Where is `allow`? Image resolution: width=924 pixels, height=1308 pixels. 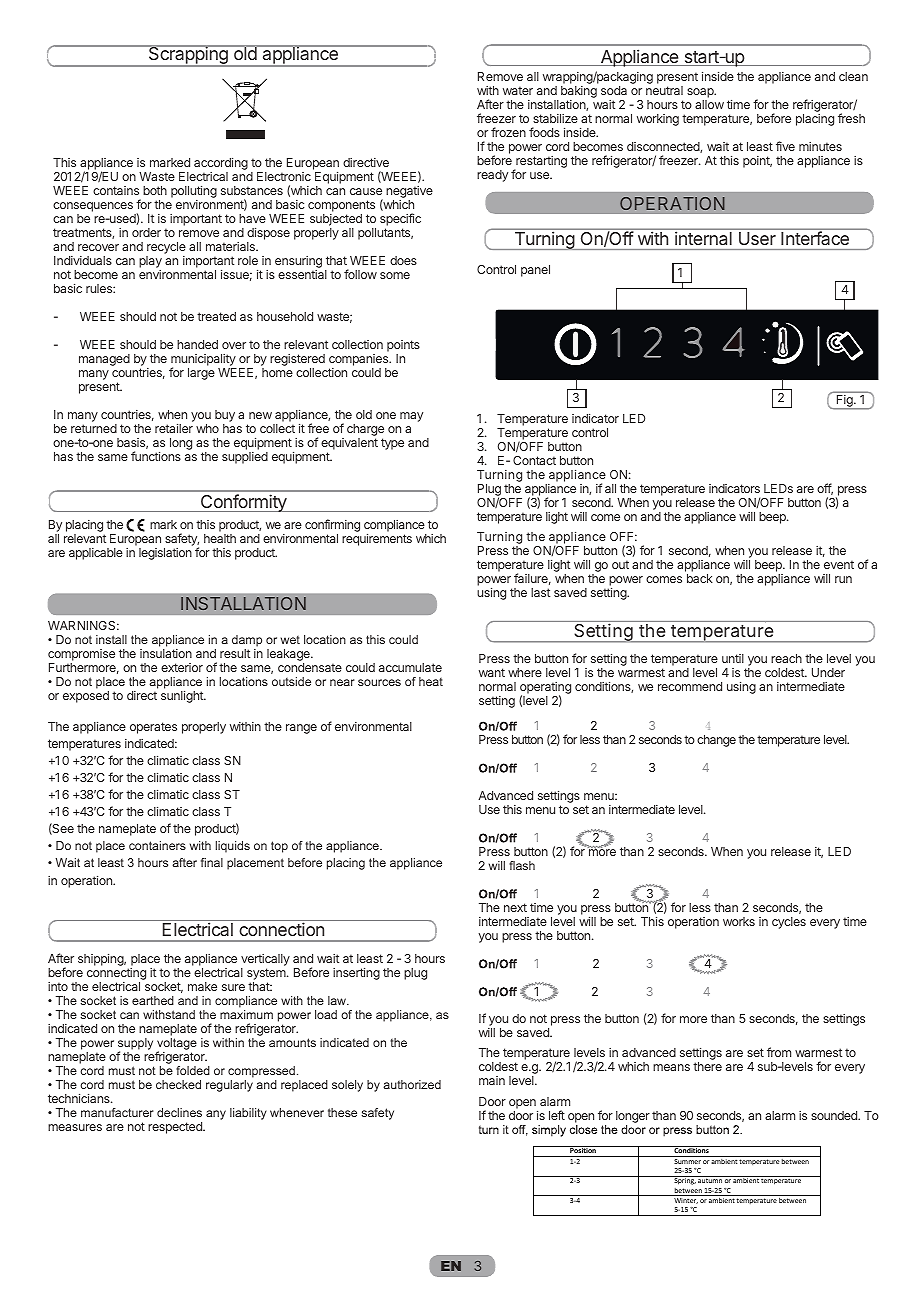
allow is located at coordinates (709, 104).
